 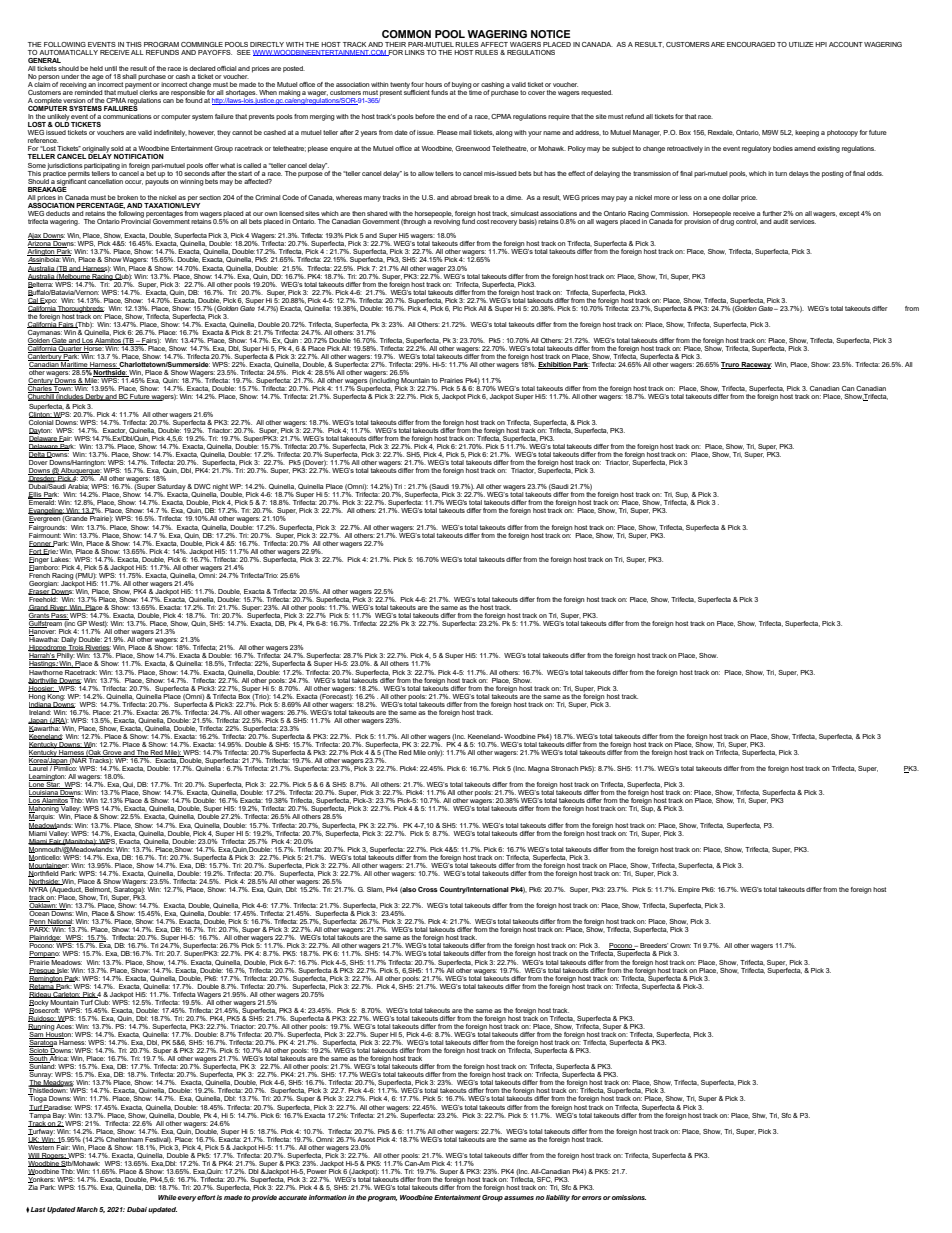 What do you see at coordinates (555, 365) in the screenshot?
I see `Exhibition` at bounding box center [555, 365].
